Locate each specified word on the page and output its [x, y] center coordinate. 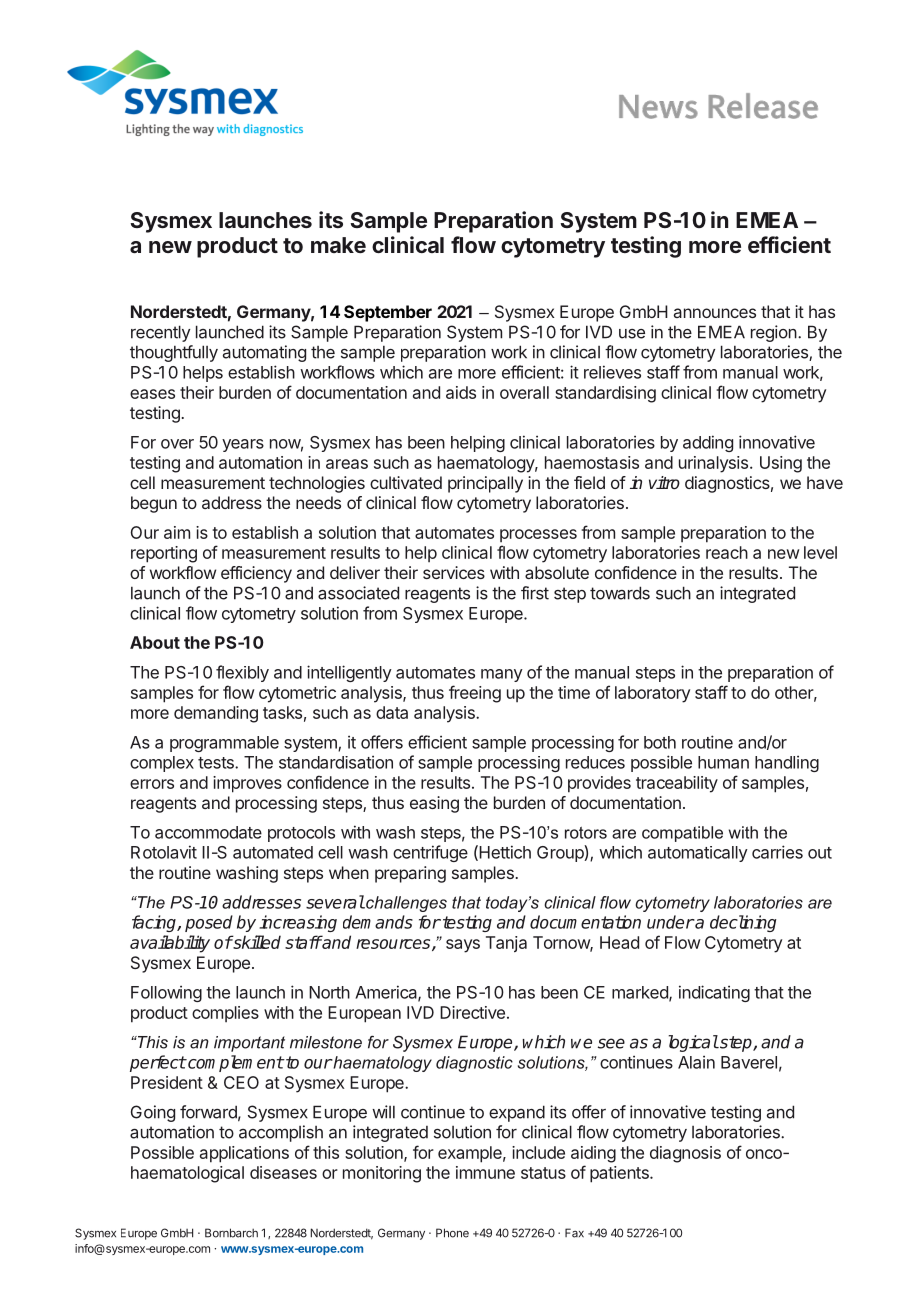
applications [244, 1154]
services [454, 572]
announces [715, 313]
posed [209, 923]
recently [160, 333]
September [388, 313]
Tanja [506, 944]
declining [743, 923]
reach [727, 552]
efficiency [256, 574]
